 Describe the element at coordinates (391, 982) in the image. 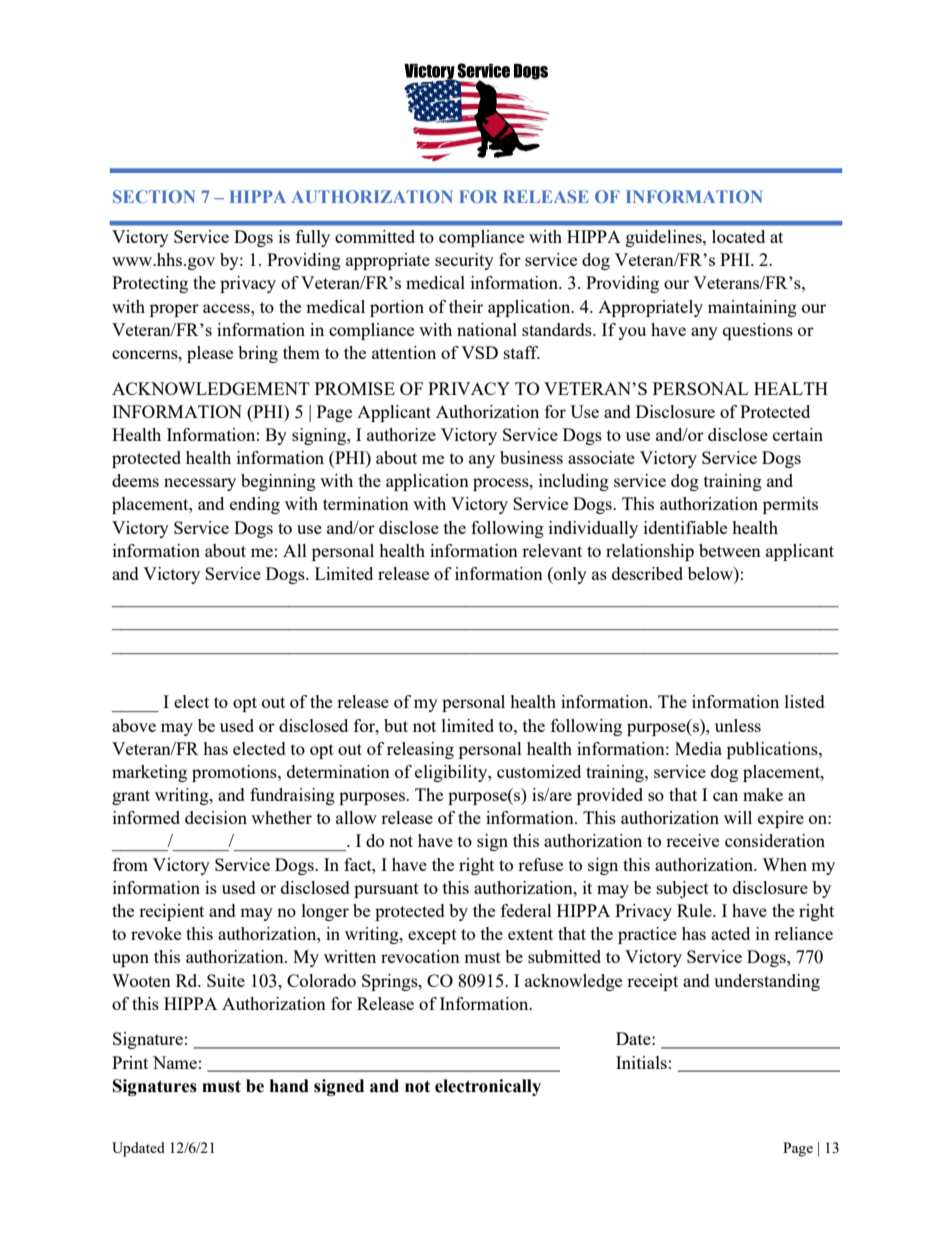

I see `Springs` at that location.
